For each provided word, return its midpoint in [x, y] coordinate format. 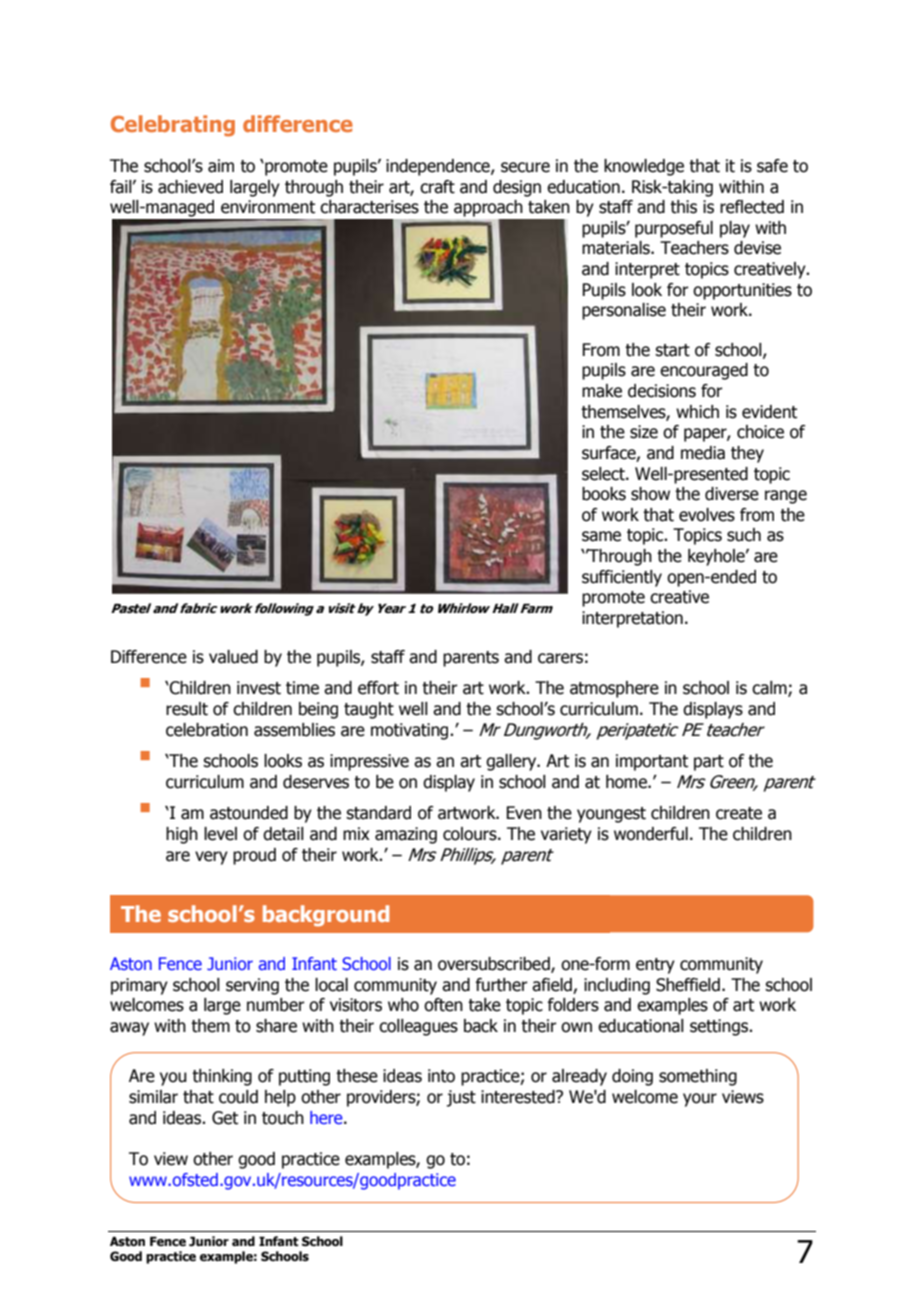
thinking [222, 1077]
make [602, 391]
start [672, 350]
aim [221, 166]
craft [437, 187]
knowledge [644, 167]
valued [233, 657]
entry [655, 966]
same [601, 536]
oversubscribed [495, 965]
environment [268, 207]
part [709, 763]
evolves [707, 515]
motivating [411, 731]
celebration [207, 730]
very [211, 858]
